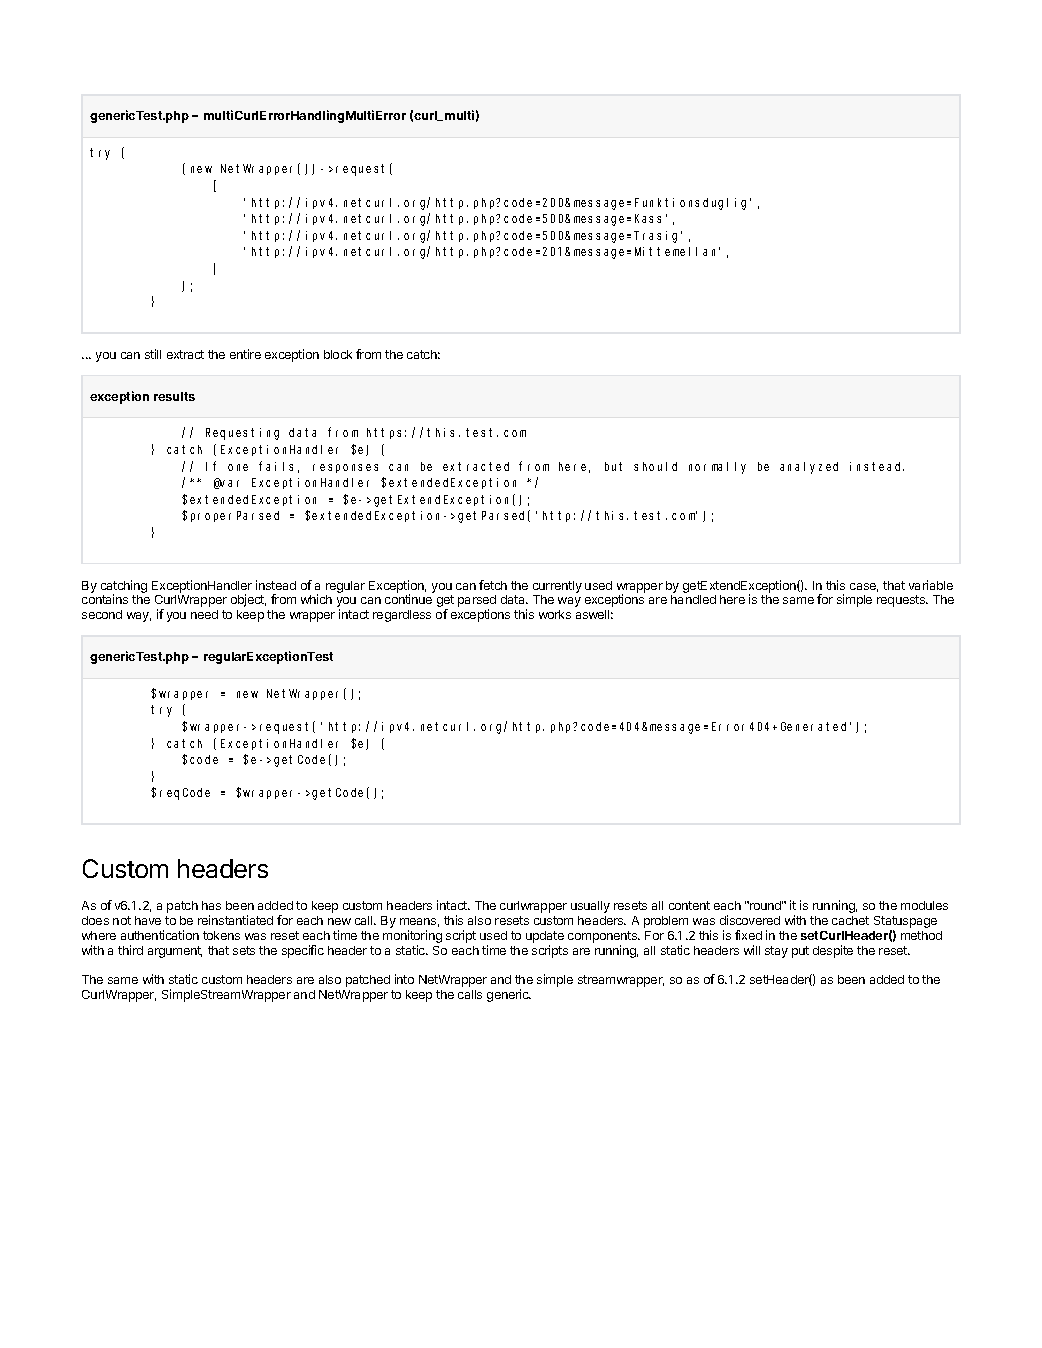  What do you see at coordinates (338, 354) in the document?
I see `block` at bounding box center [338, 354].
